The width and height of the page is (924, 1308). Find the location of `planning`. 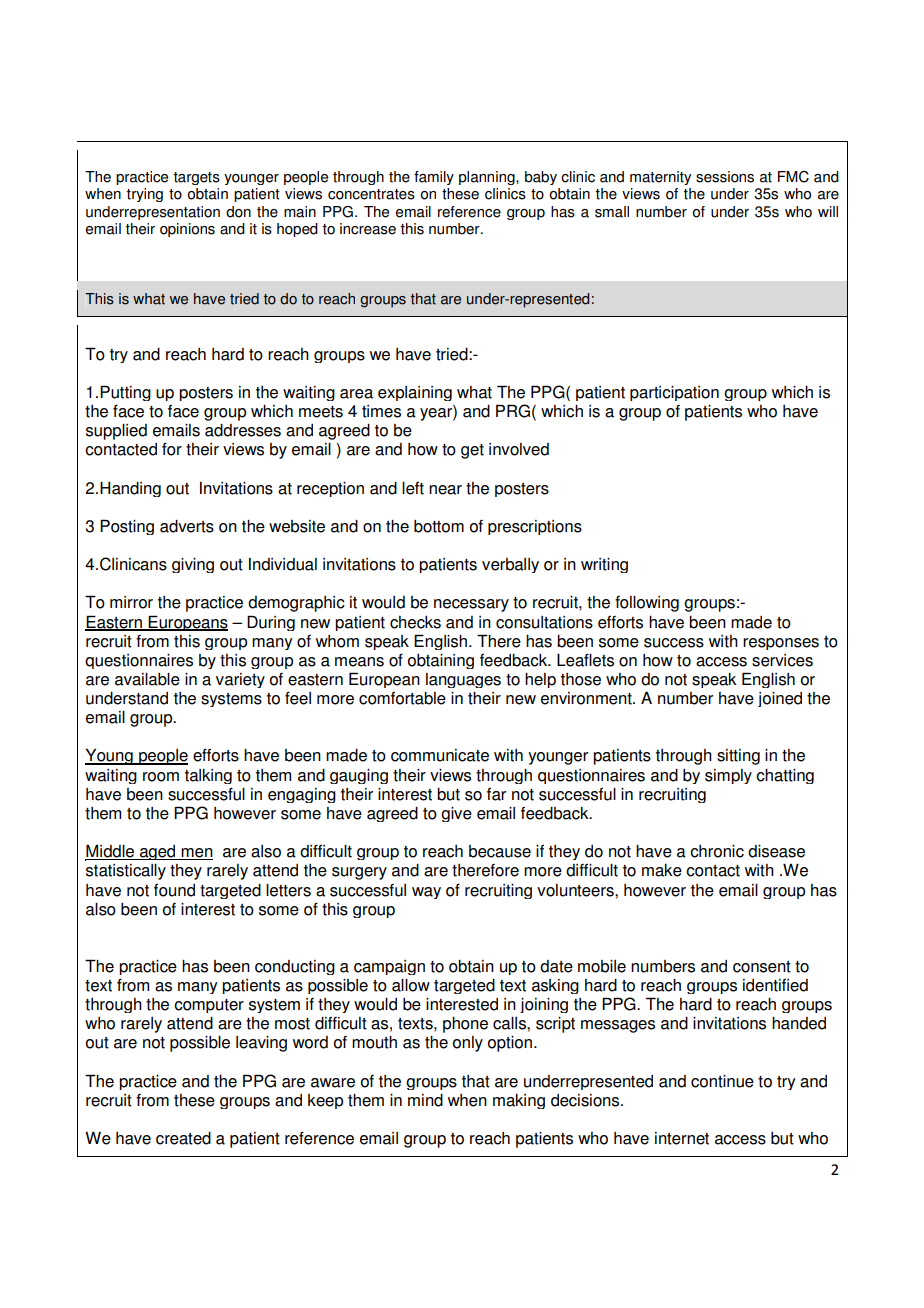

planning is located at coordinates (488, 178).
